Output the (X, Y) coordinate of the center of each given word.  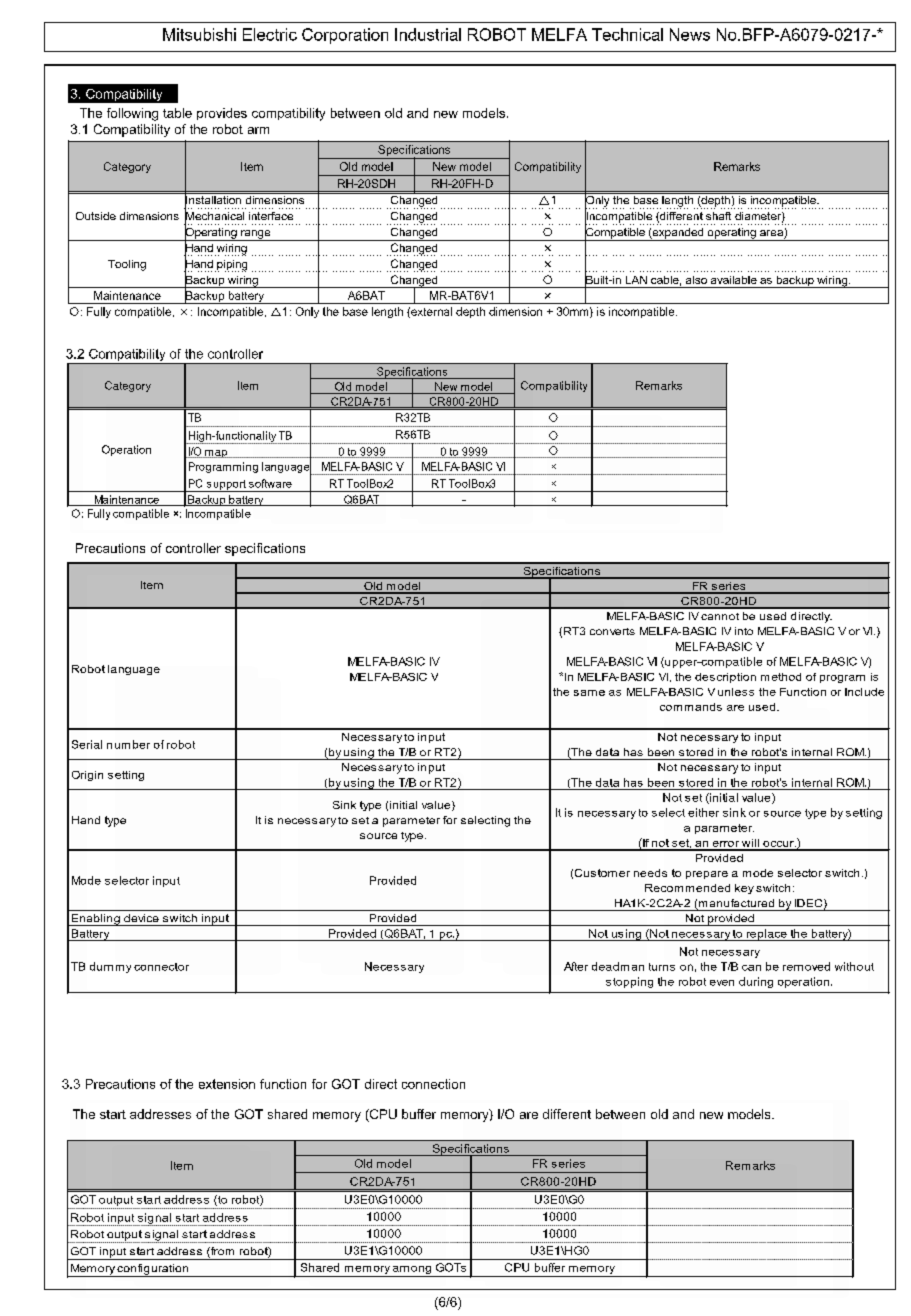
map (216, 454)
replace (766, 935)
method (781, 677)
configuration (153, 1270)
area (772, 234)
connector (161, 967)
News (690, 34)
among (412, 1270)
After (576, 966)
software (270, 483)
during (756, 982)
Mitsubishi (199, 34)
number (128, 744)
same (589, 693)
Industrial (428, 34)
